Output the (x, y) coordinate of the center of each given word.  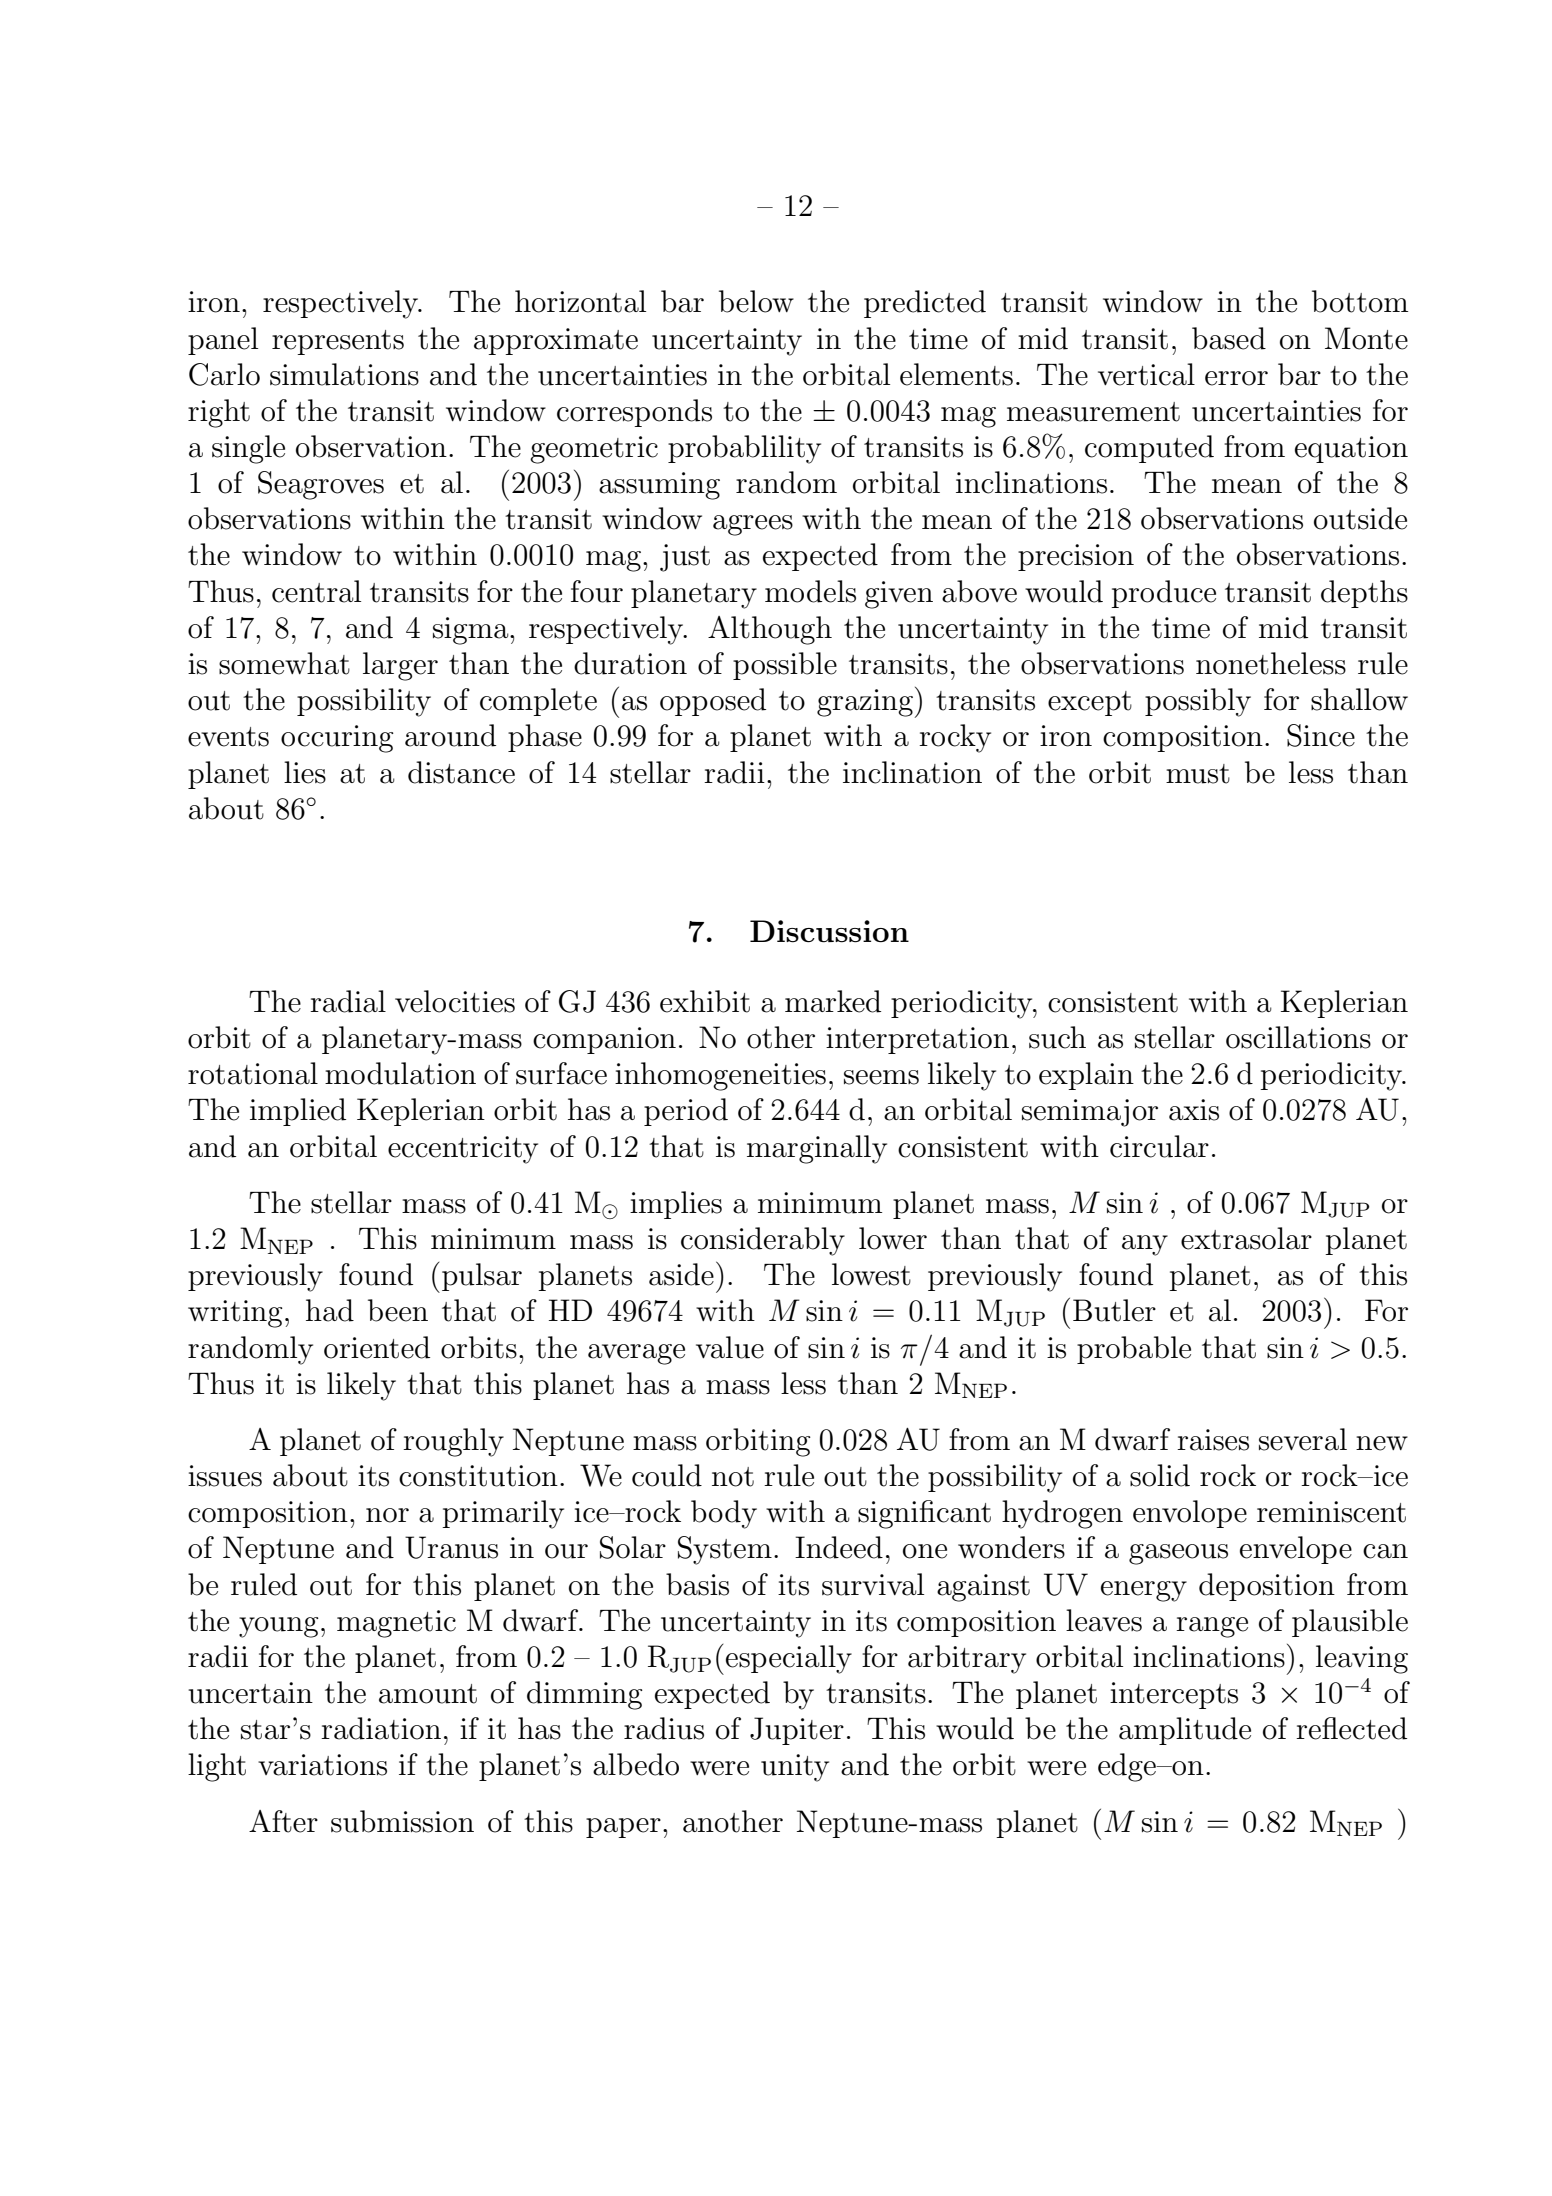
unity (795, 1768)
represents (338, 342)
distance (461, 772)
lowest (871, 1274)
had (330, 1310)
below (756, 301)
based (1229, 338)
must (1198, 774)
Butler (1114, 1310)
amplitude (1185, 1731)
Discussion (829, 931)
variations (322, 1765)
